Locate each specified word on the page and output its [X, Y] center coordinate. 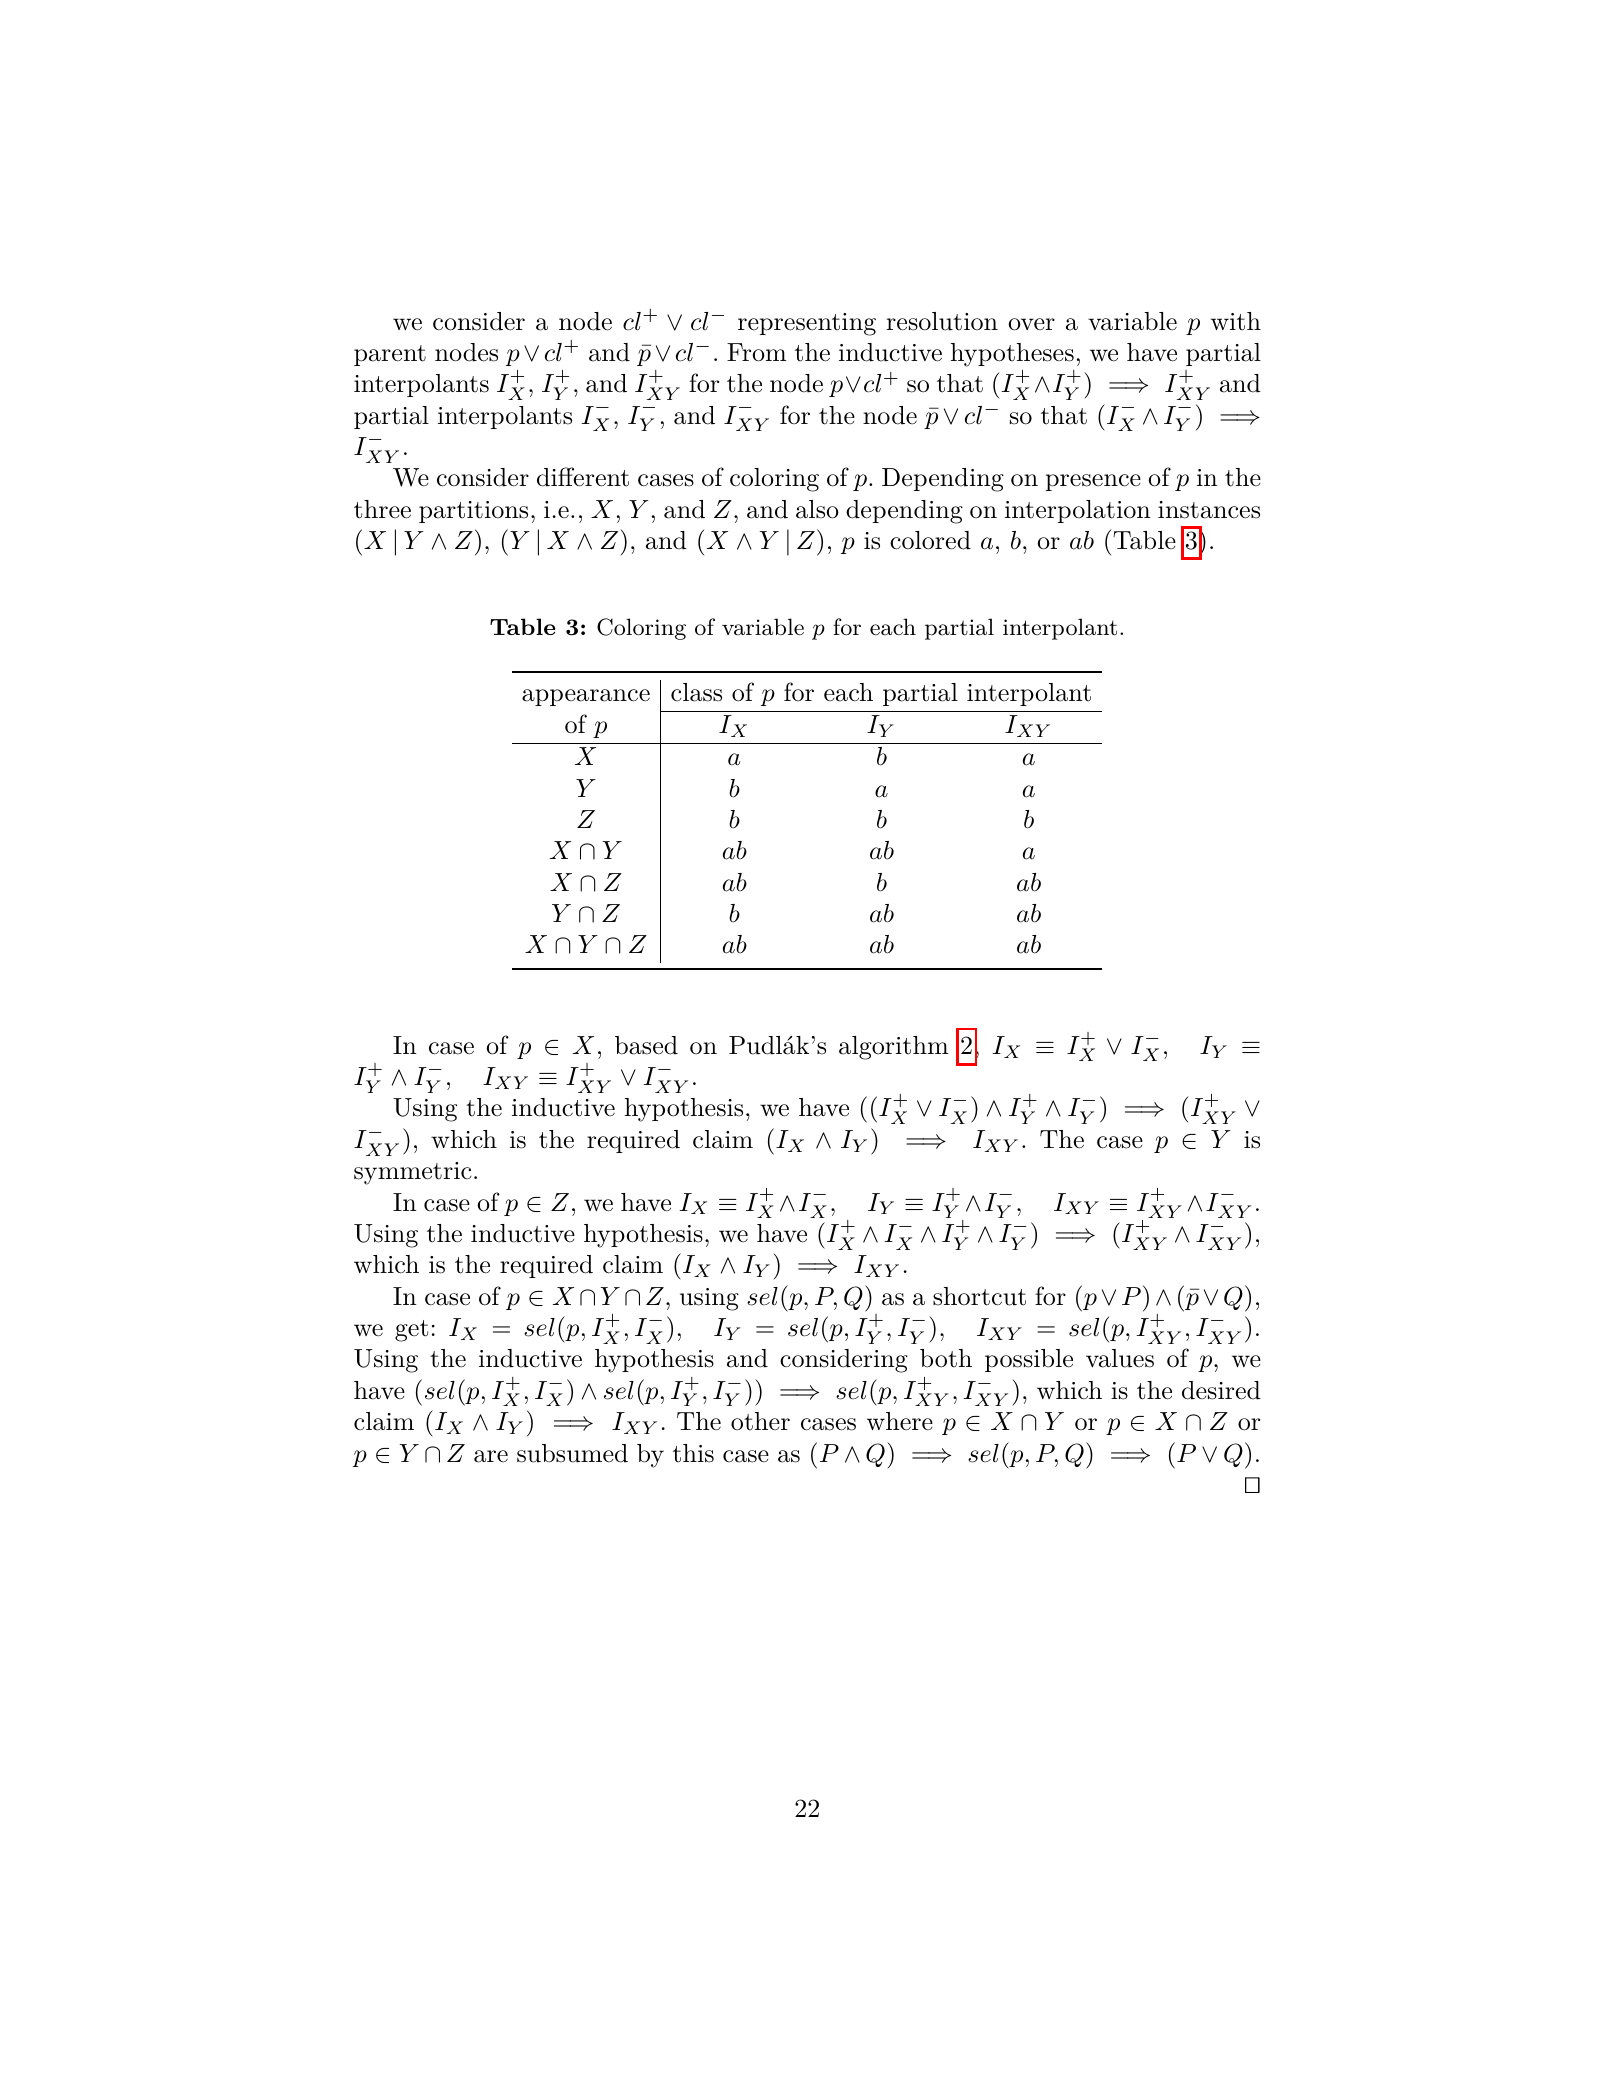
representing [807, 324]
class [696, 692]
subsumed [572, 1453]
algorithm [894, 1048]
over [1031, 324]
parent [390, 355]
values [1120, 1358]
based [646, 1045]
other [760, 1421]
